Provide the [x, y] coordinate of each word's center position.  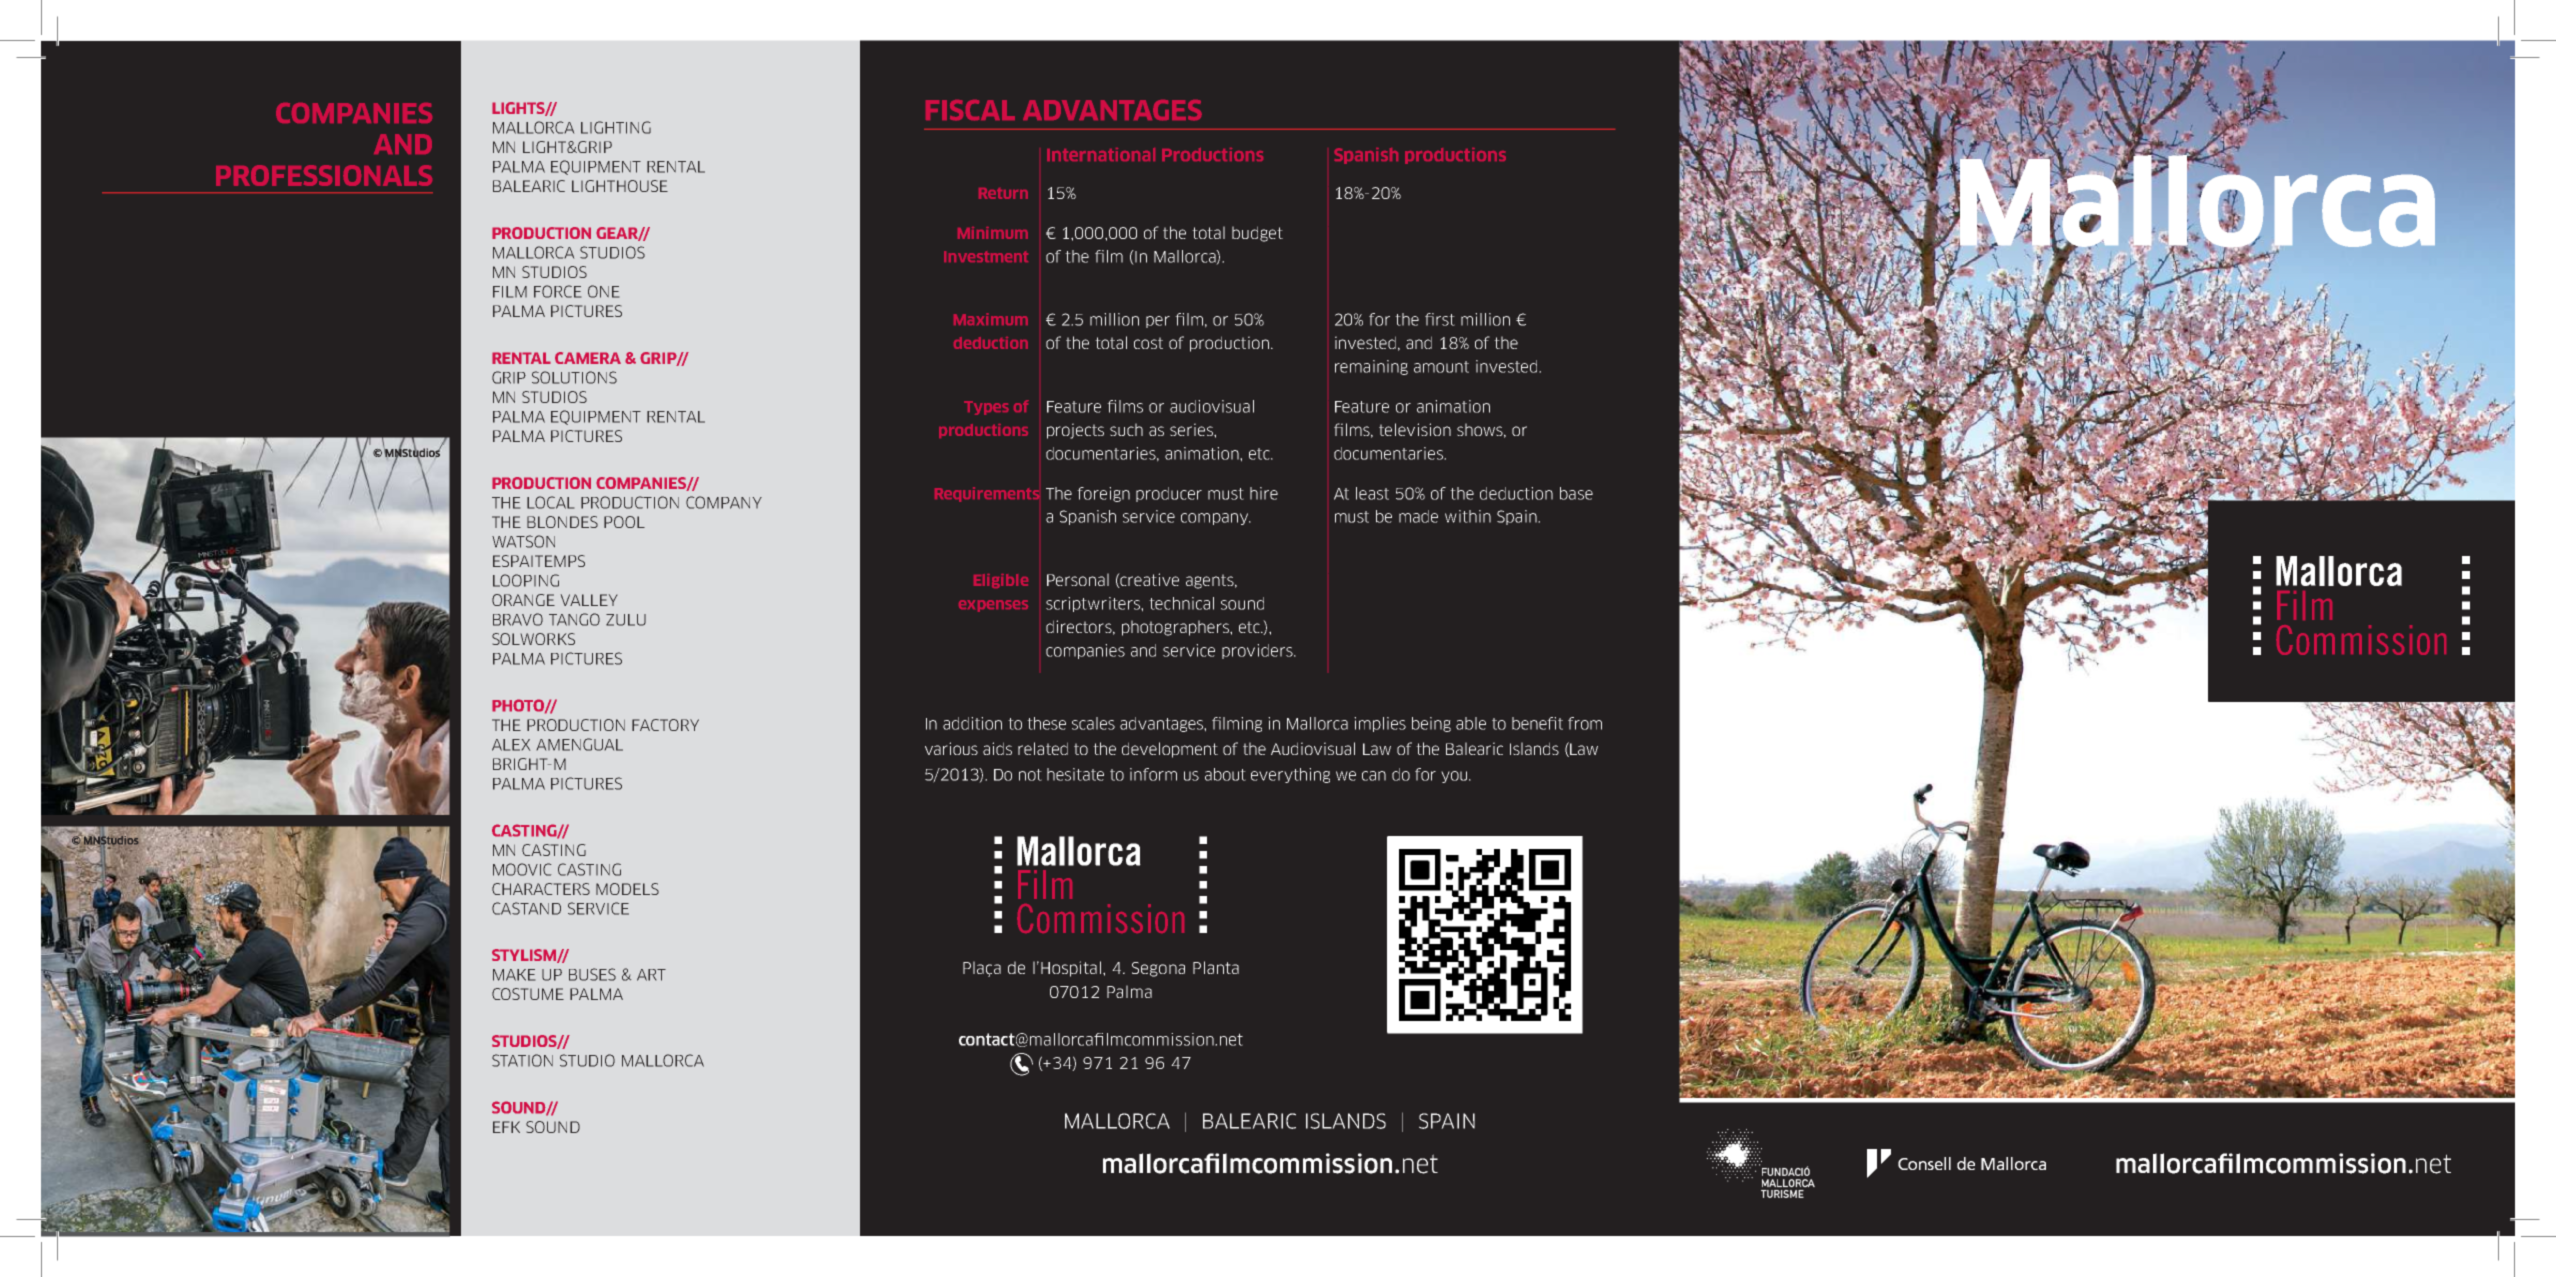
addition [972, 723]
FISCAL [970, 110]
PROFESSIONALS [324, 175]
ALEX [511, 745]
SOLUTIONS [574, 377]
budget [1257, 234]
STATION [522, 1060]
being [1431, 724]
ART [651, 975]
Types [986, 408]
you [1455, 777]
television [1415, 429]
